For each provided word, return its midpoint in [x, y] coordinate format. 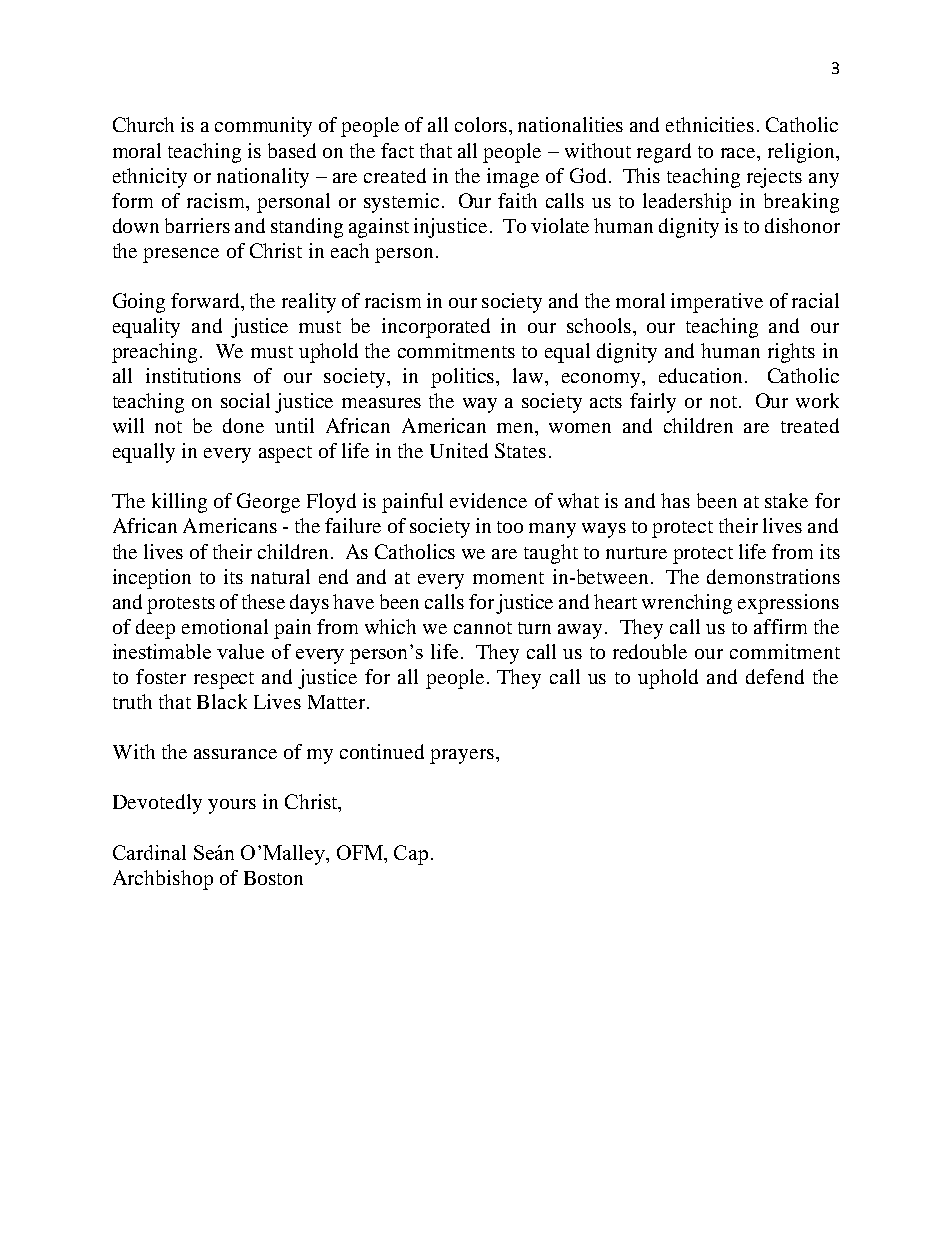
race [739, 153]
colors [482, 124]
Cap [411, 855]
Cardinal [149, 852]
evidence [488, 500]
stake [786, 500]
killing [179, 503]
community [263, 127]
